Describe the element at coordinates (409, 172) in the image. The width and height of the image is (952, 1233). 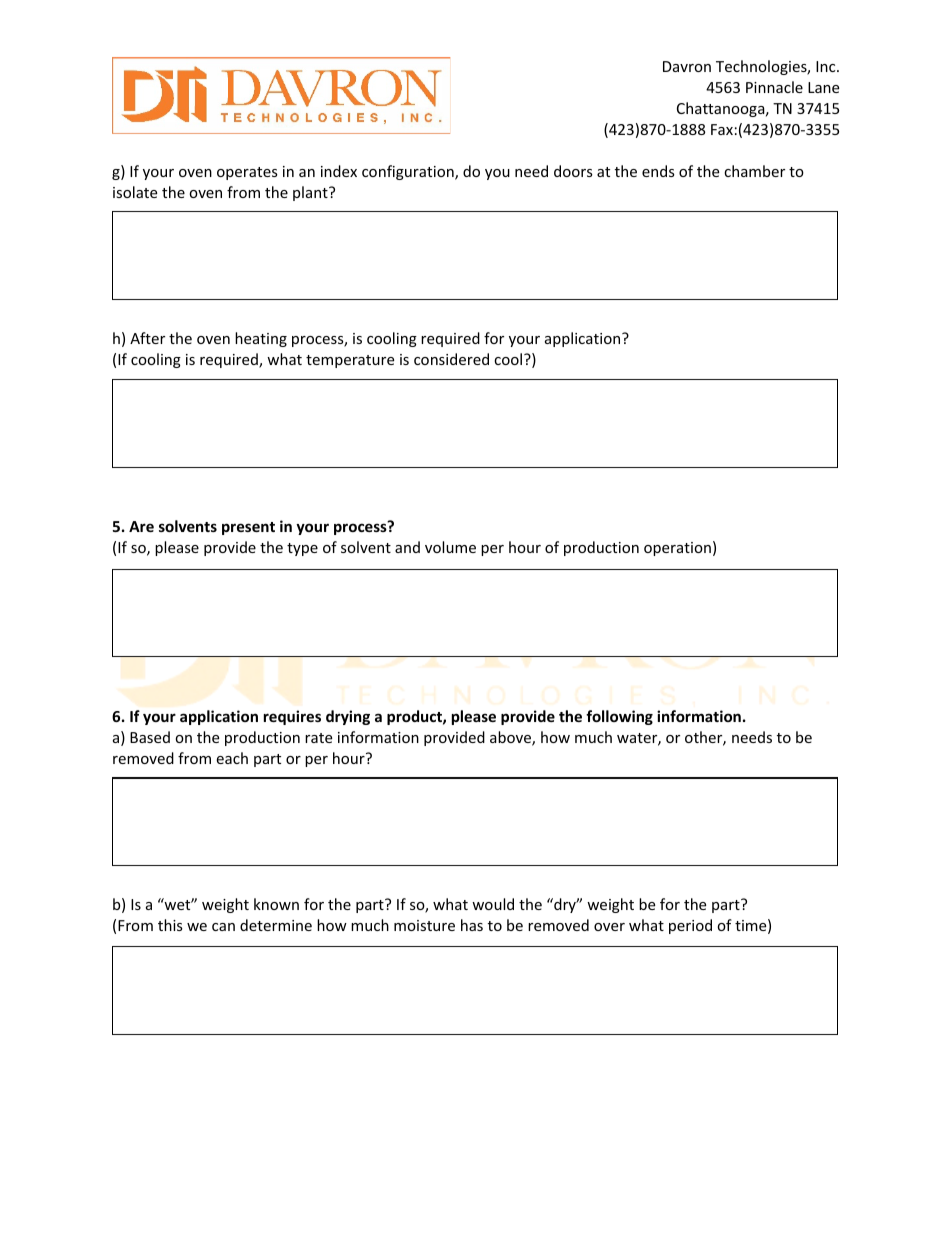
I see `configuration` at that location.
